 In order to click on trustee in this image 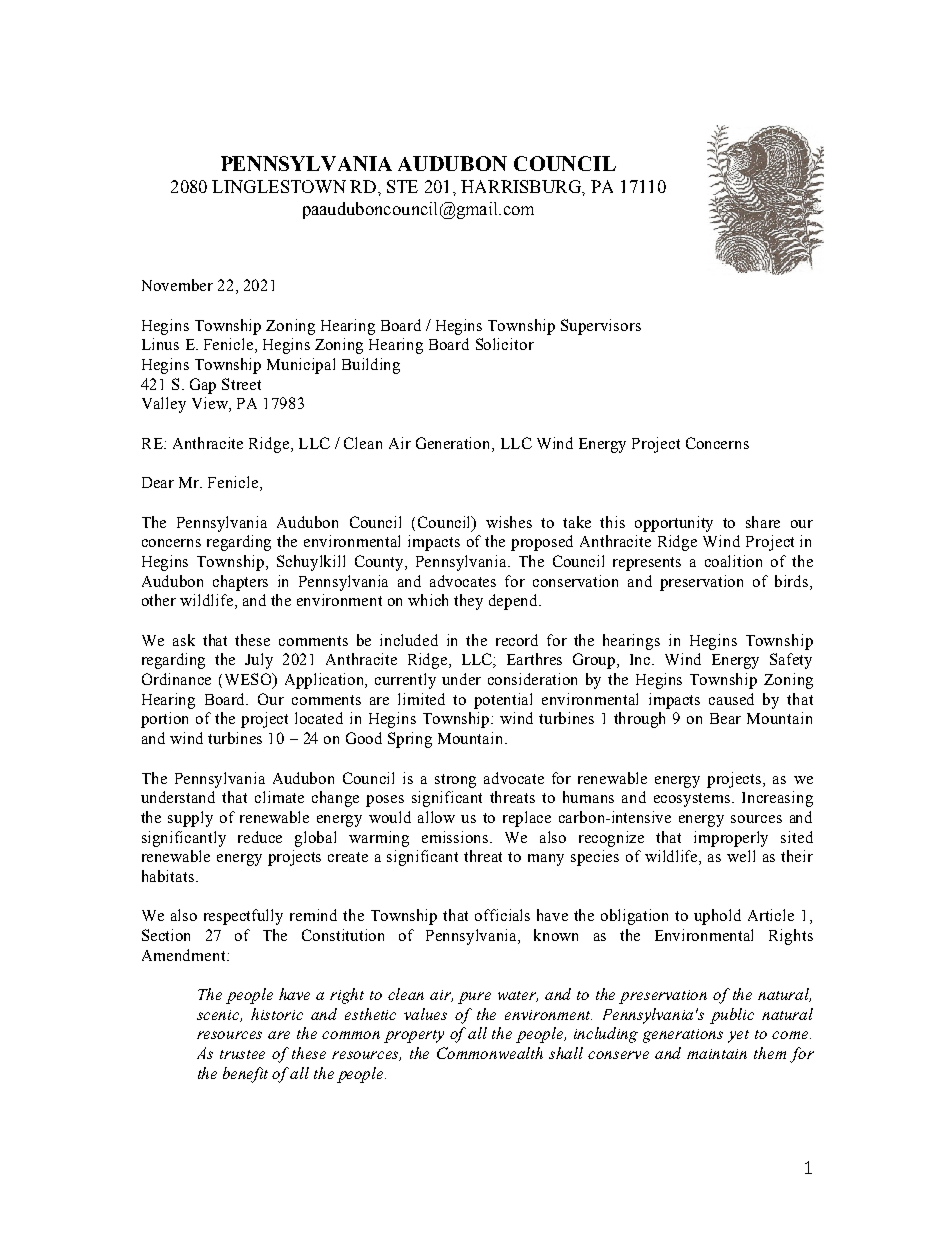, I will do `click(242, 1054)`.
